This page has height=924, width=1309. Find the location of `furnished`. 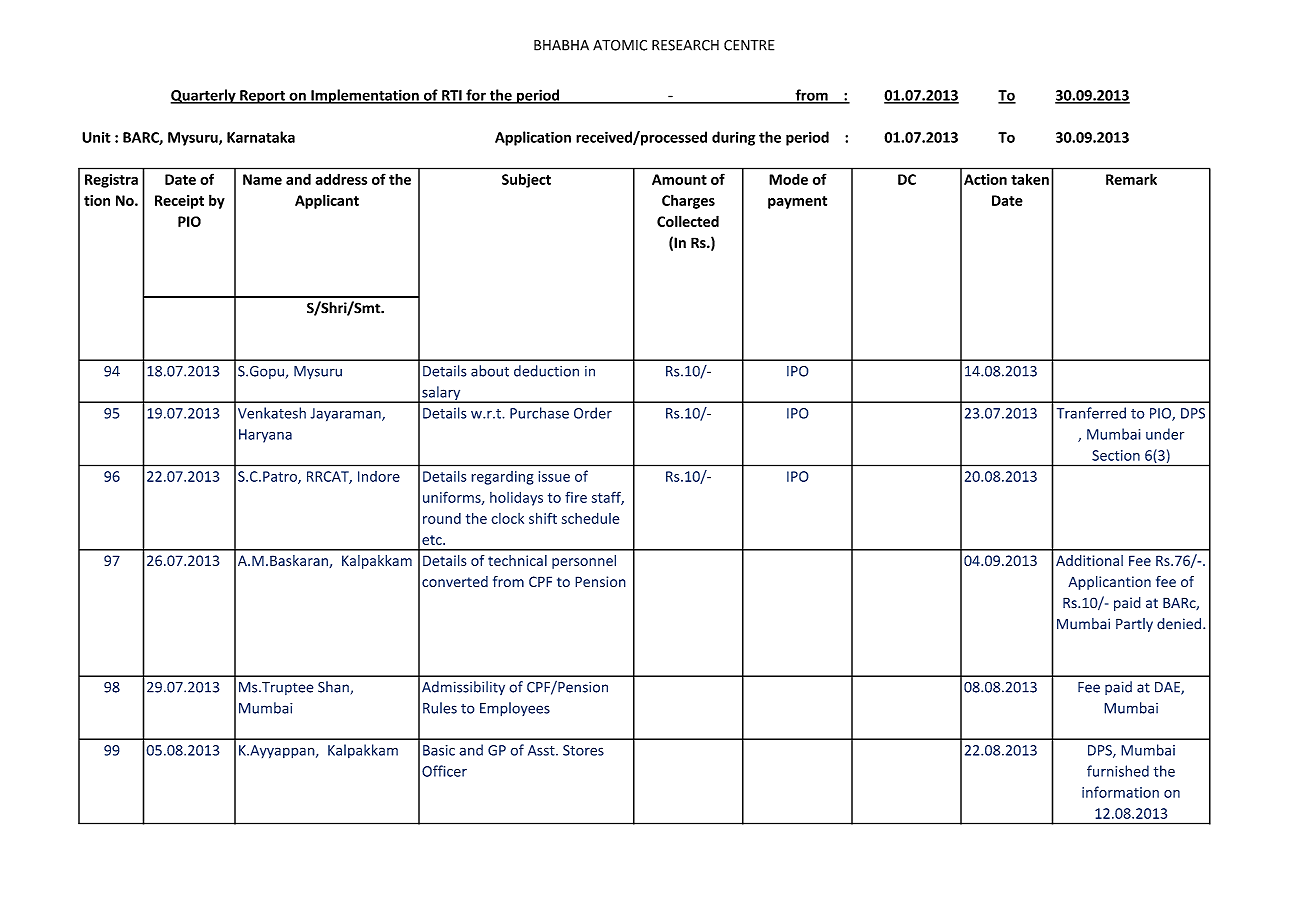

furnished is located at coordinates (1118, 771).
